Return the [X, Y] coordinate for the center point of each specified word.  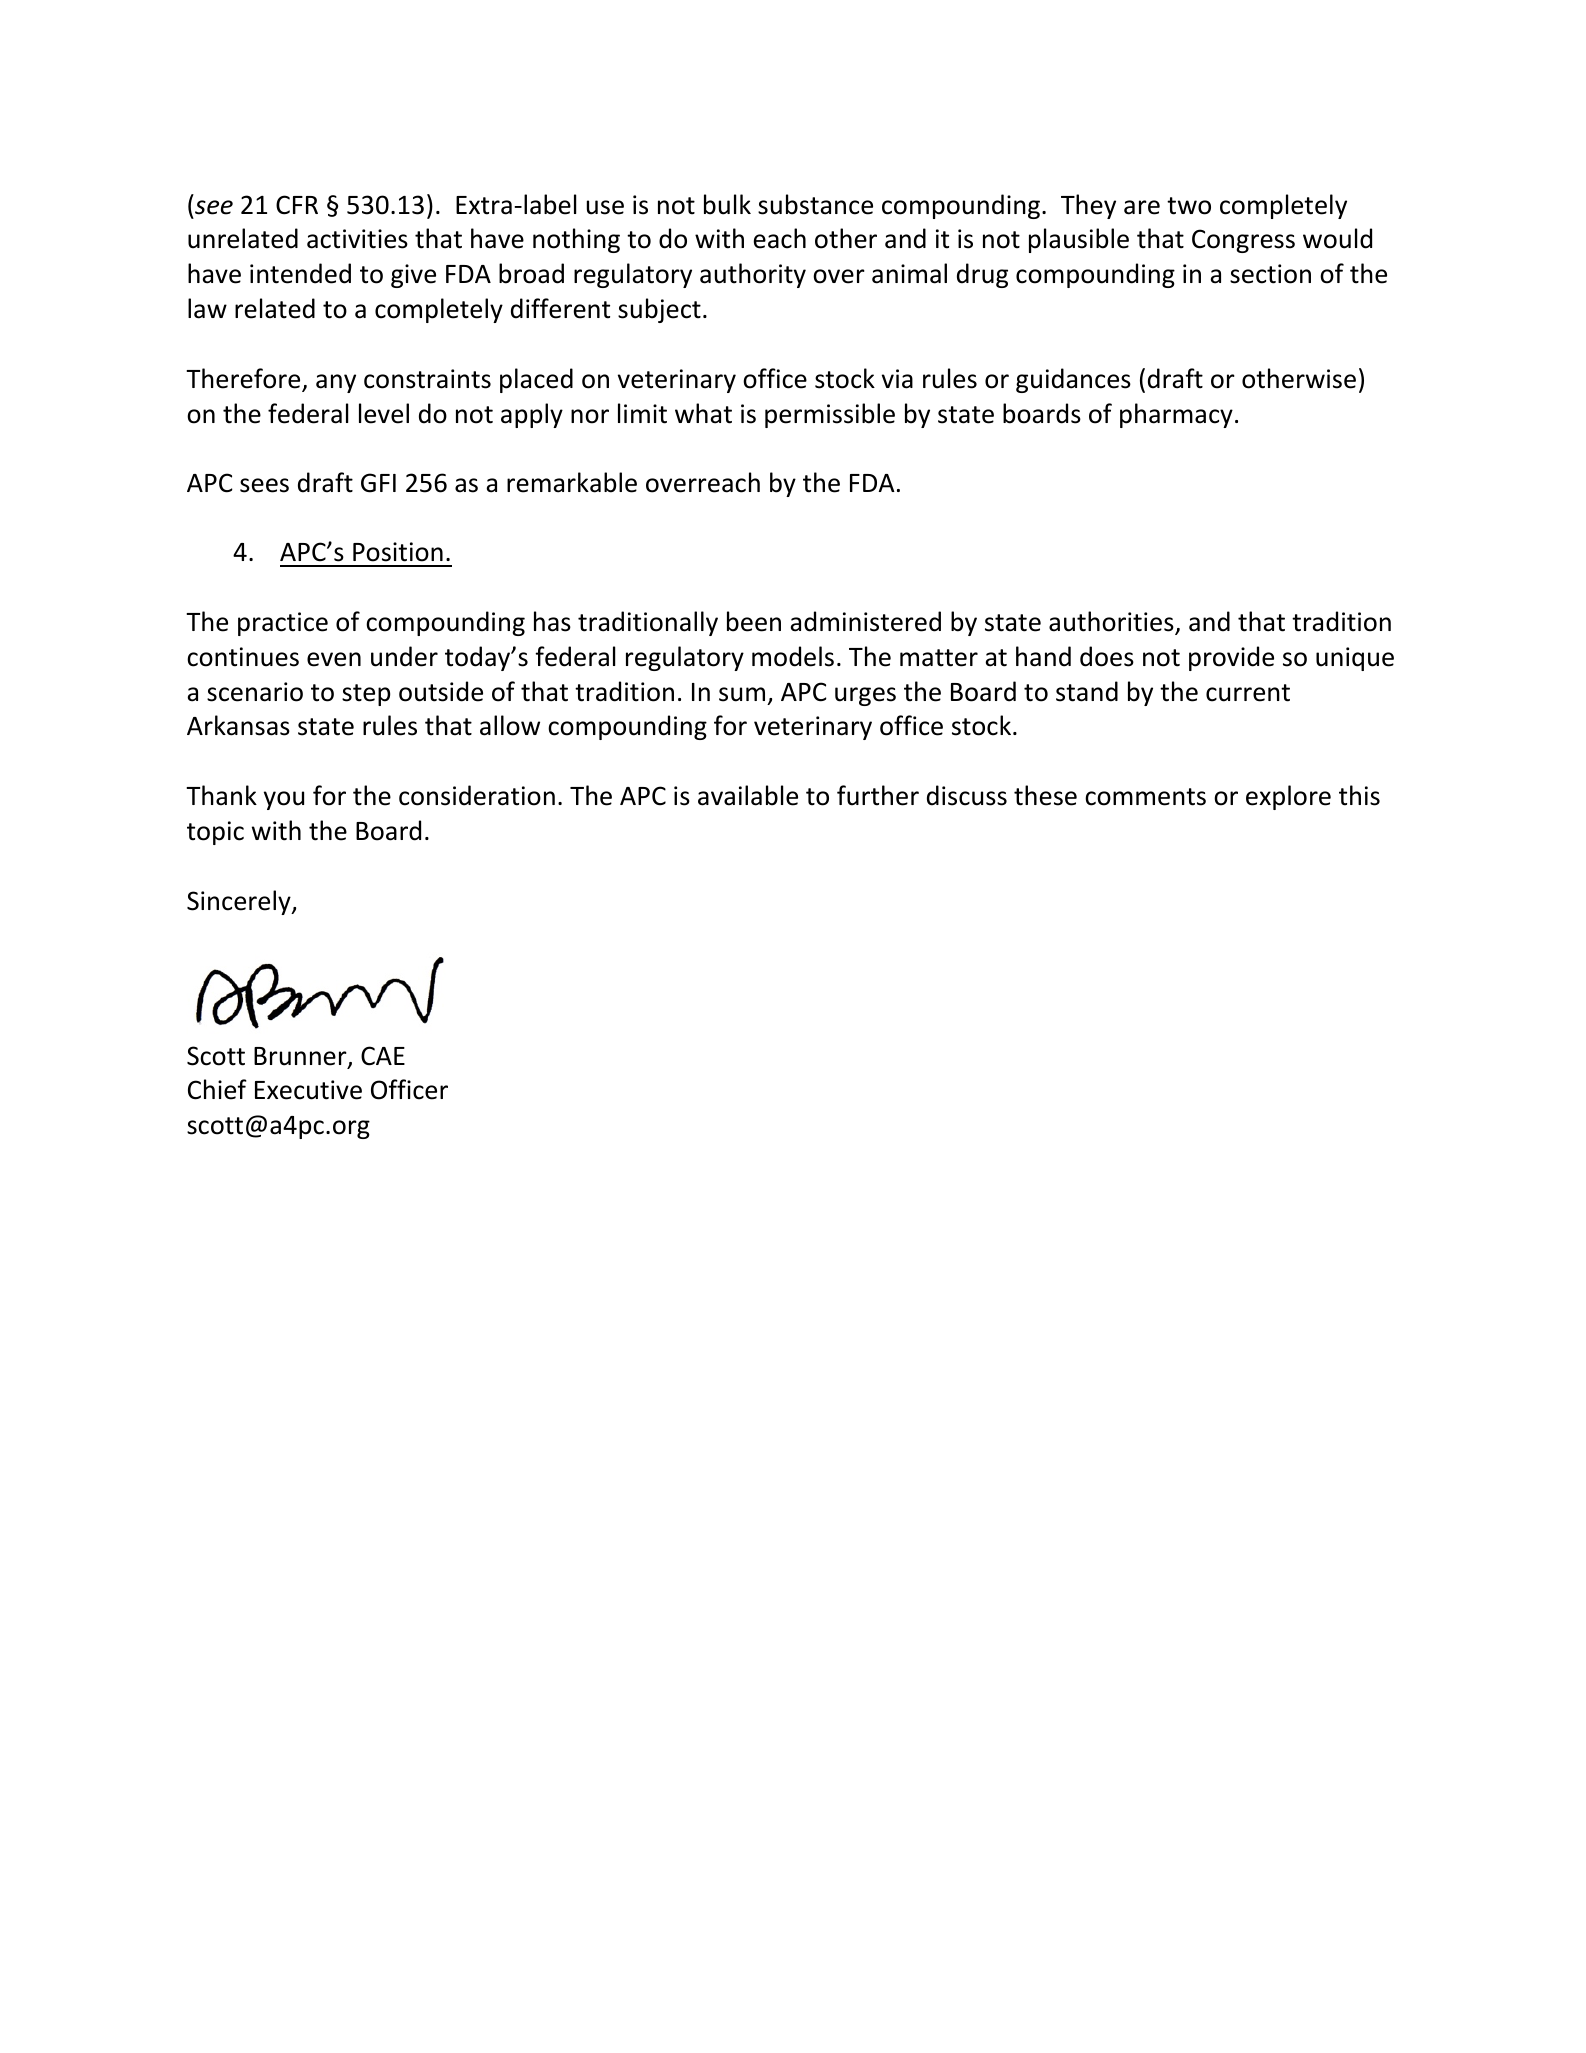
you [284, 800]
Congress [1243, 241]
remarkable [572, 482]
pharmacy [1176, 415]
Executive [308, 1090]
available [748, 795]
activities [357, 239]
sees [264, 485]
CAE [383, 1056]
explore [1288, 797]
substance [815, 204]
